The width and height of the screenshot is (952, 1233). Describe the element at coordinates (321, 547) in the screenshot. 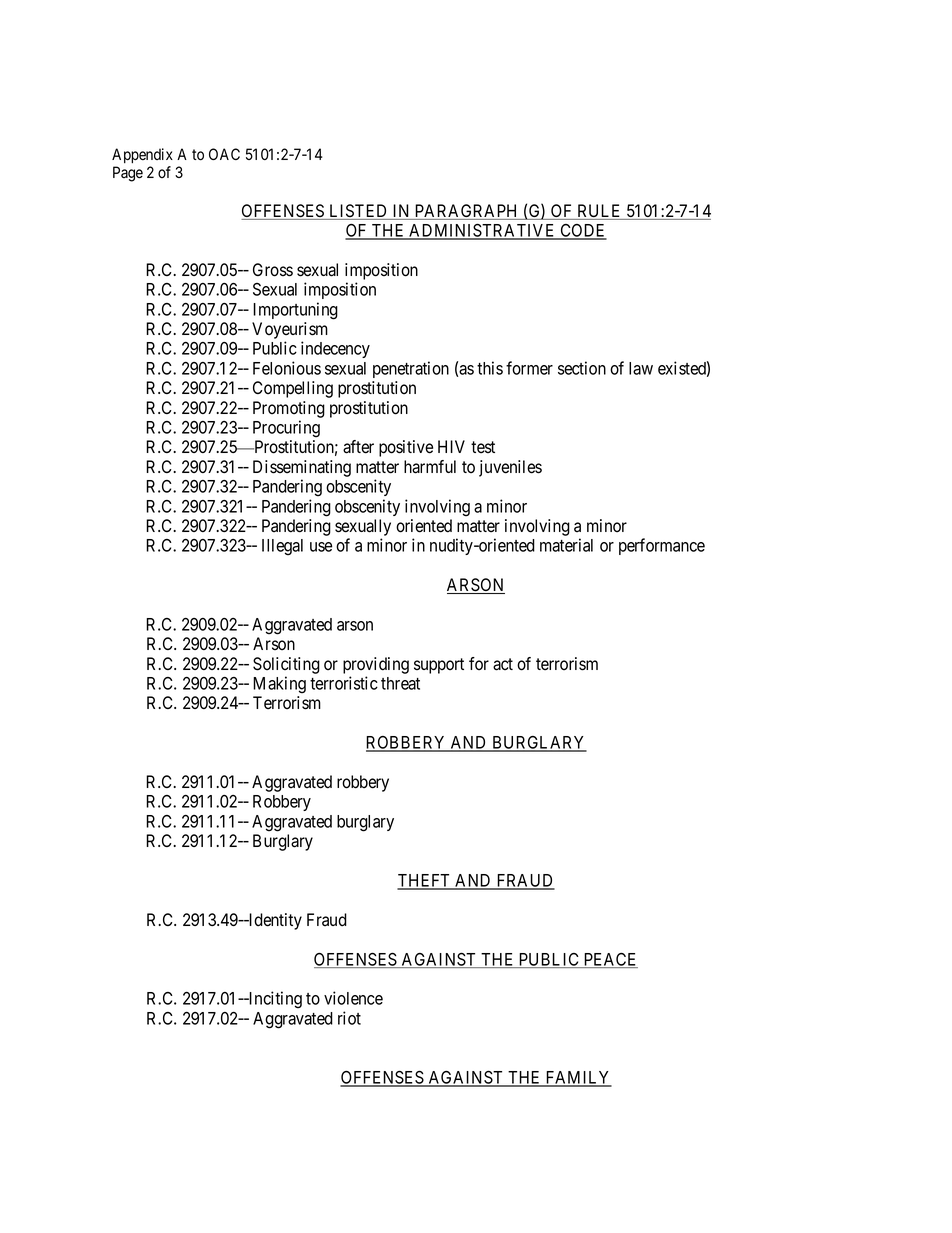

I see `use` at that location.
